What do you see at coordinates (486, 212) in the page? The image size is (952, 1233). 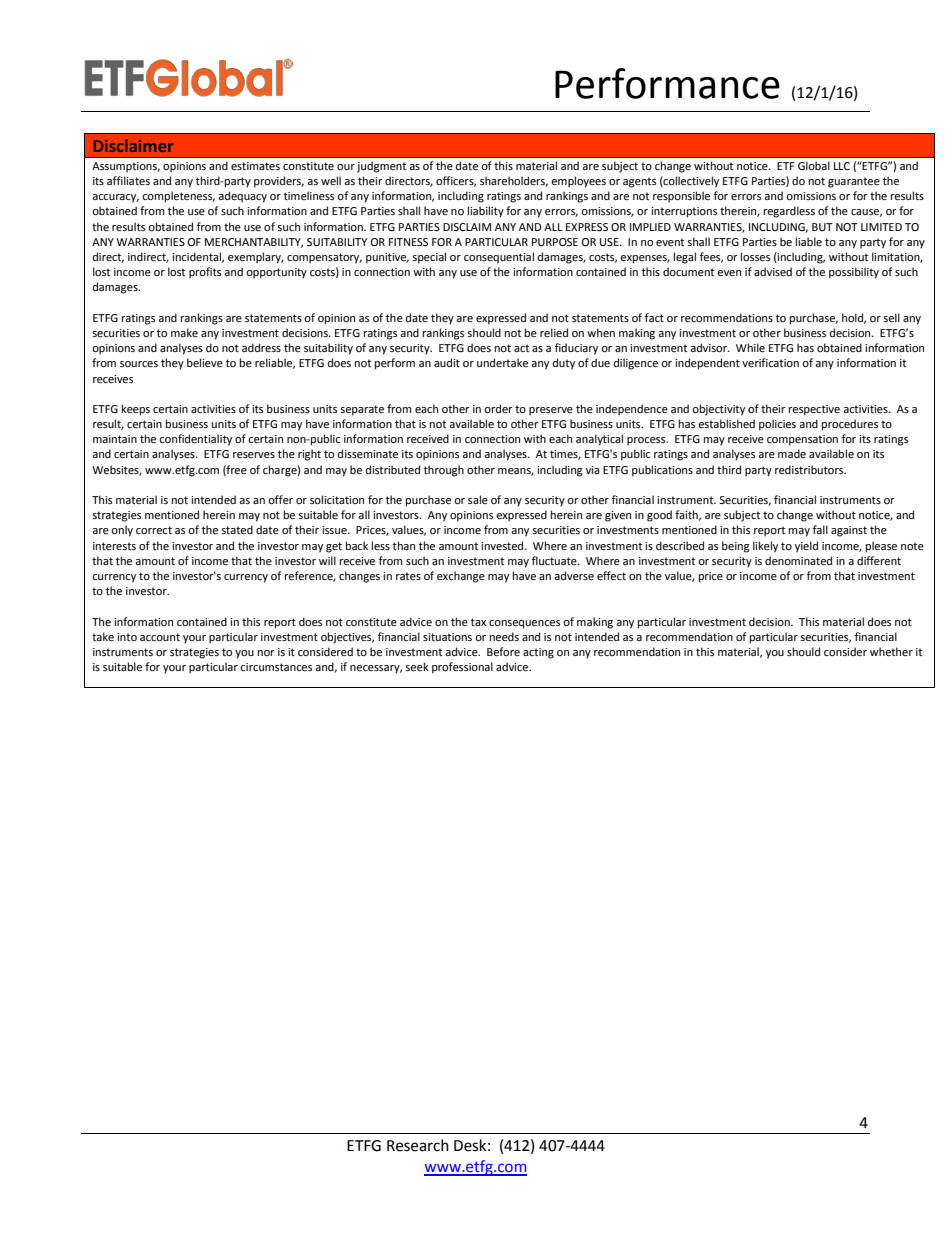 I see `liability` at bounding box center [486, 212].
